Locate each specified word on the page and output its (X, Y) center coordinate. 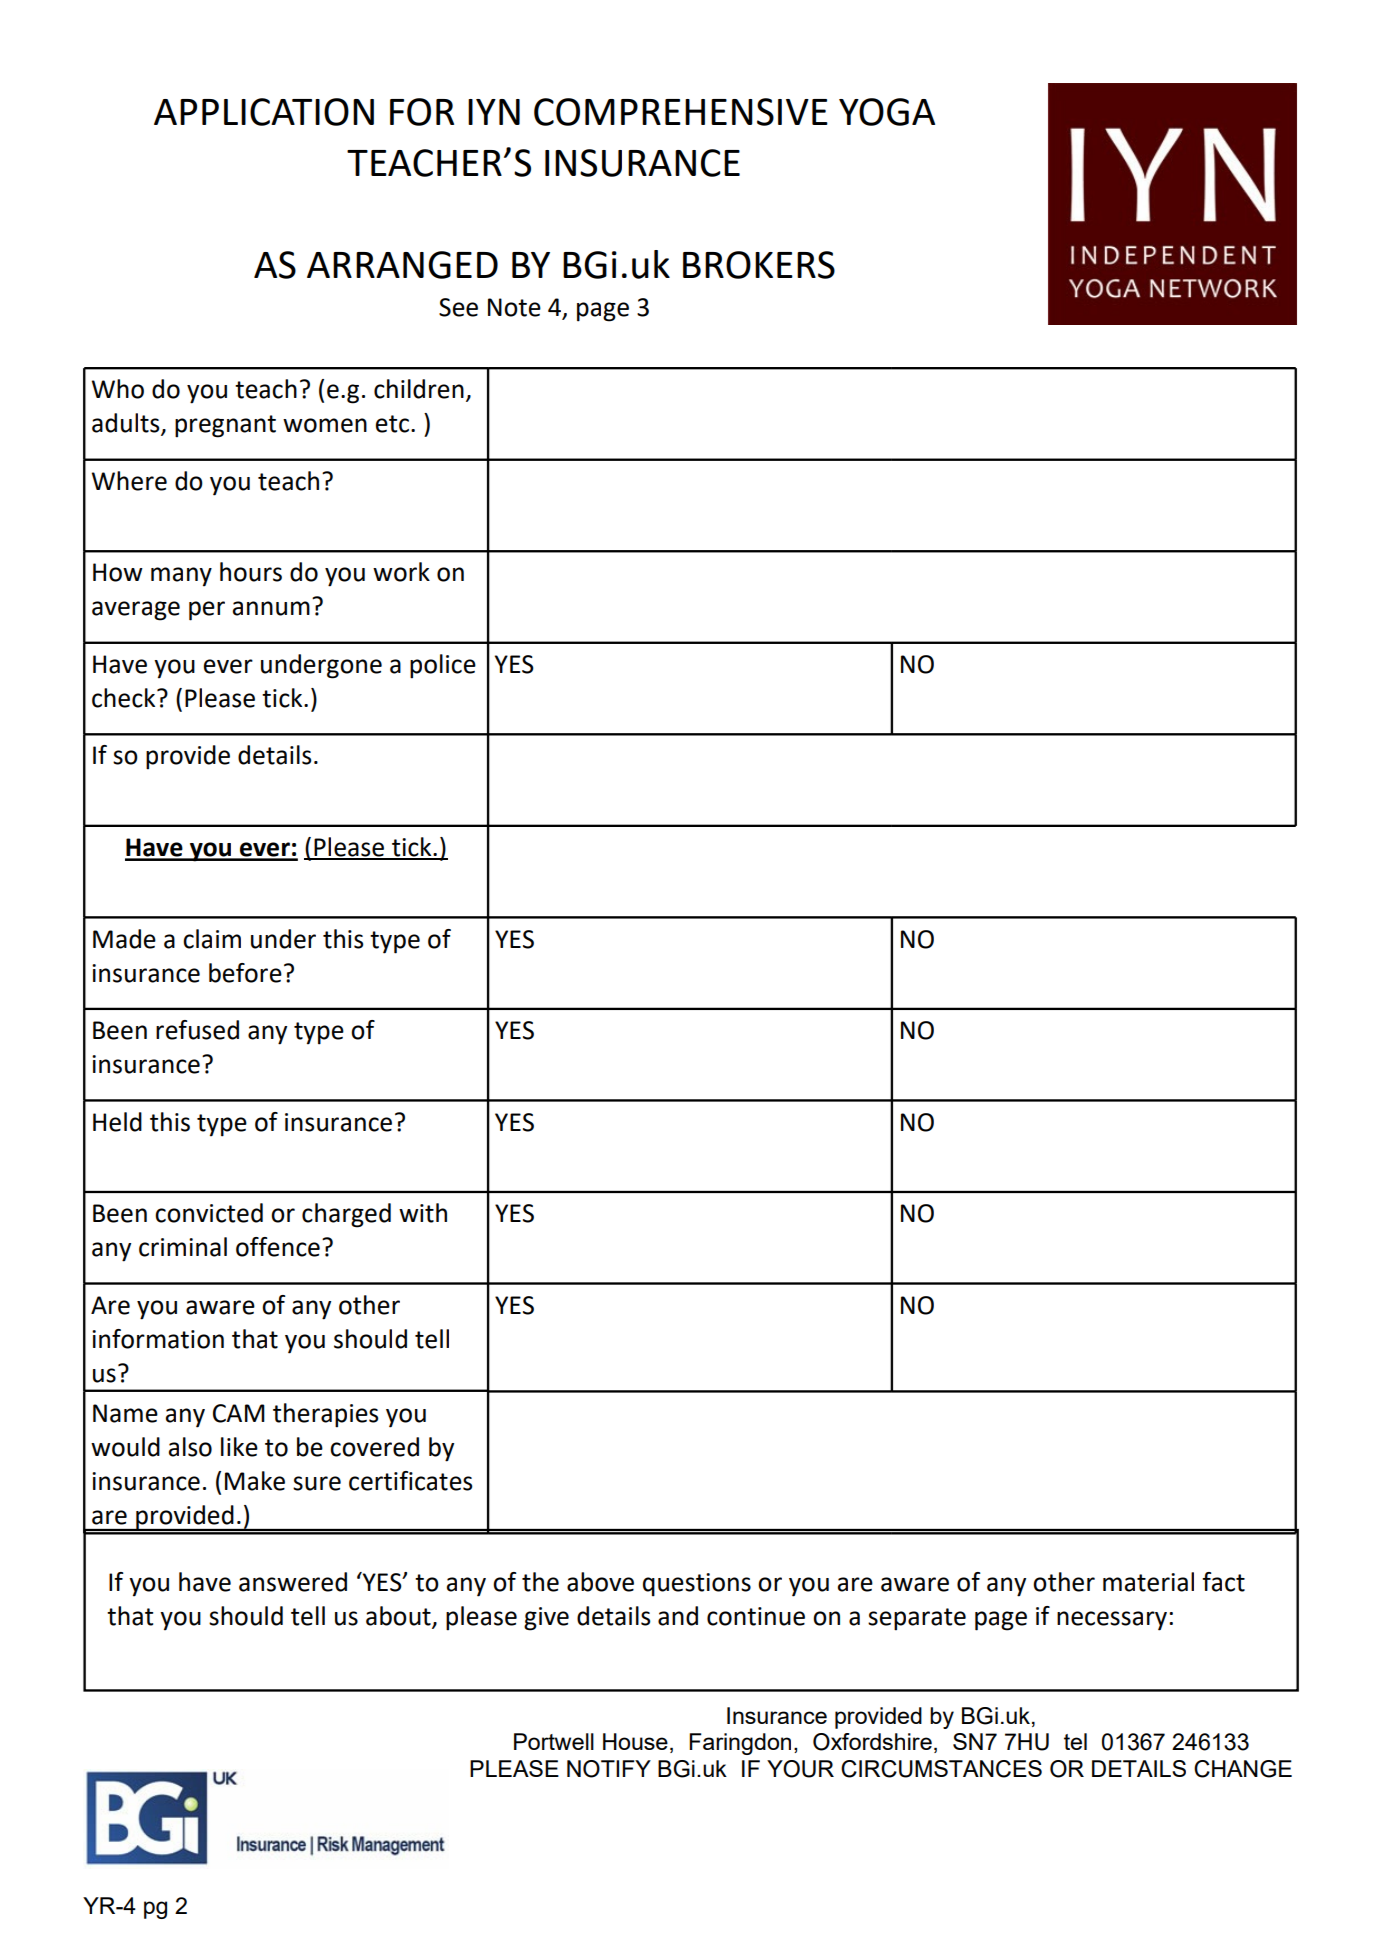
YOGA (887, 112)
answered (293, 1582)
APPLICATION (264, 112)
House (635, 1741)
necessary (1112, 1621)
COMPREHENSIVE (681, 112)
